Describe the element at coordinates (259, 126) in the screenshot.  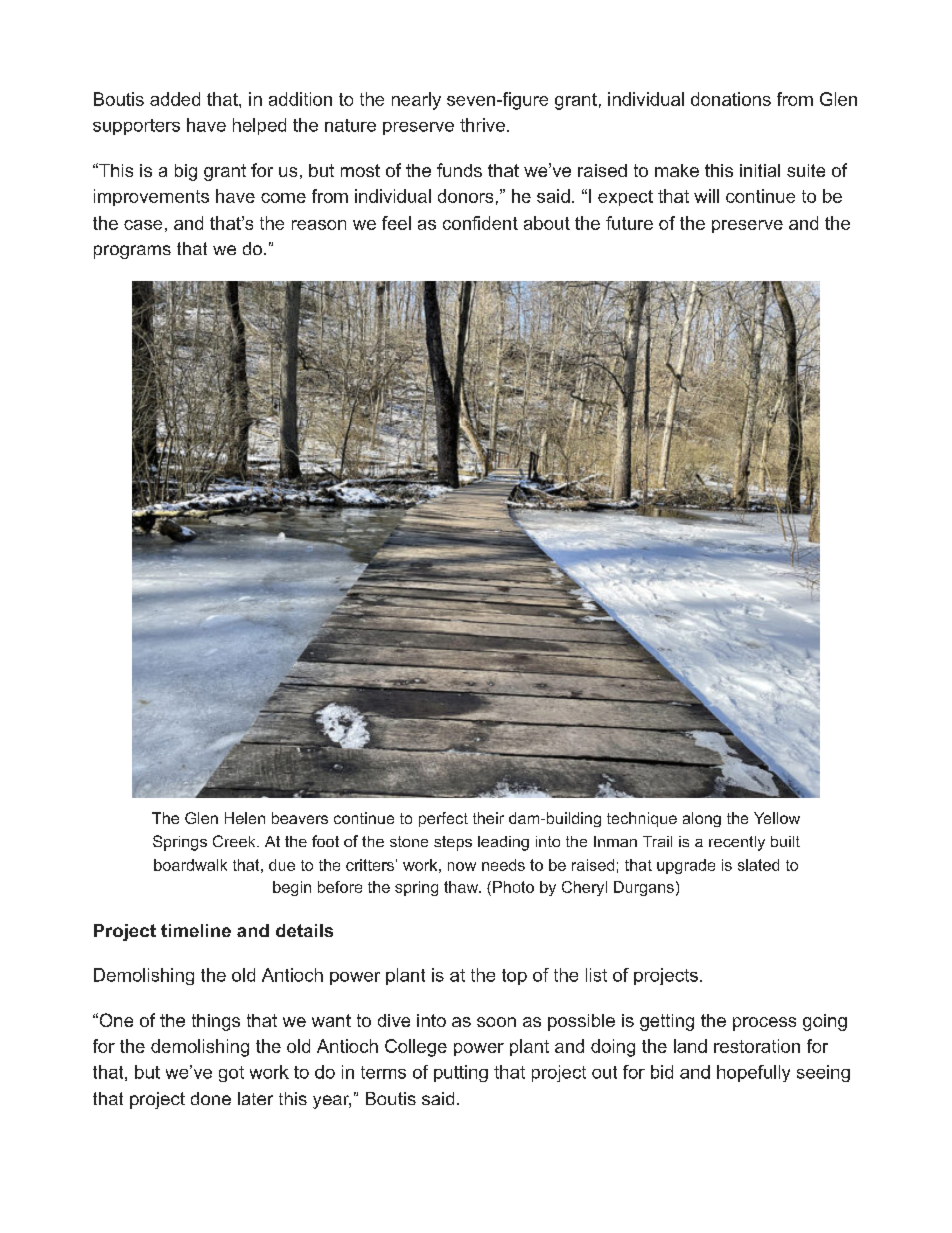
I see `helped` at that location.
